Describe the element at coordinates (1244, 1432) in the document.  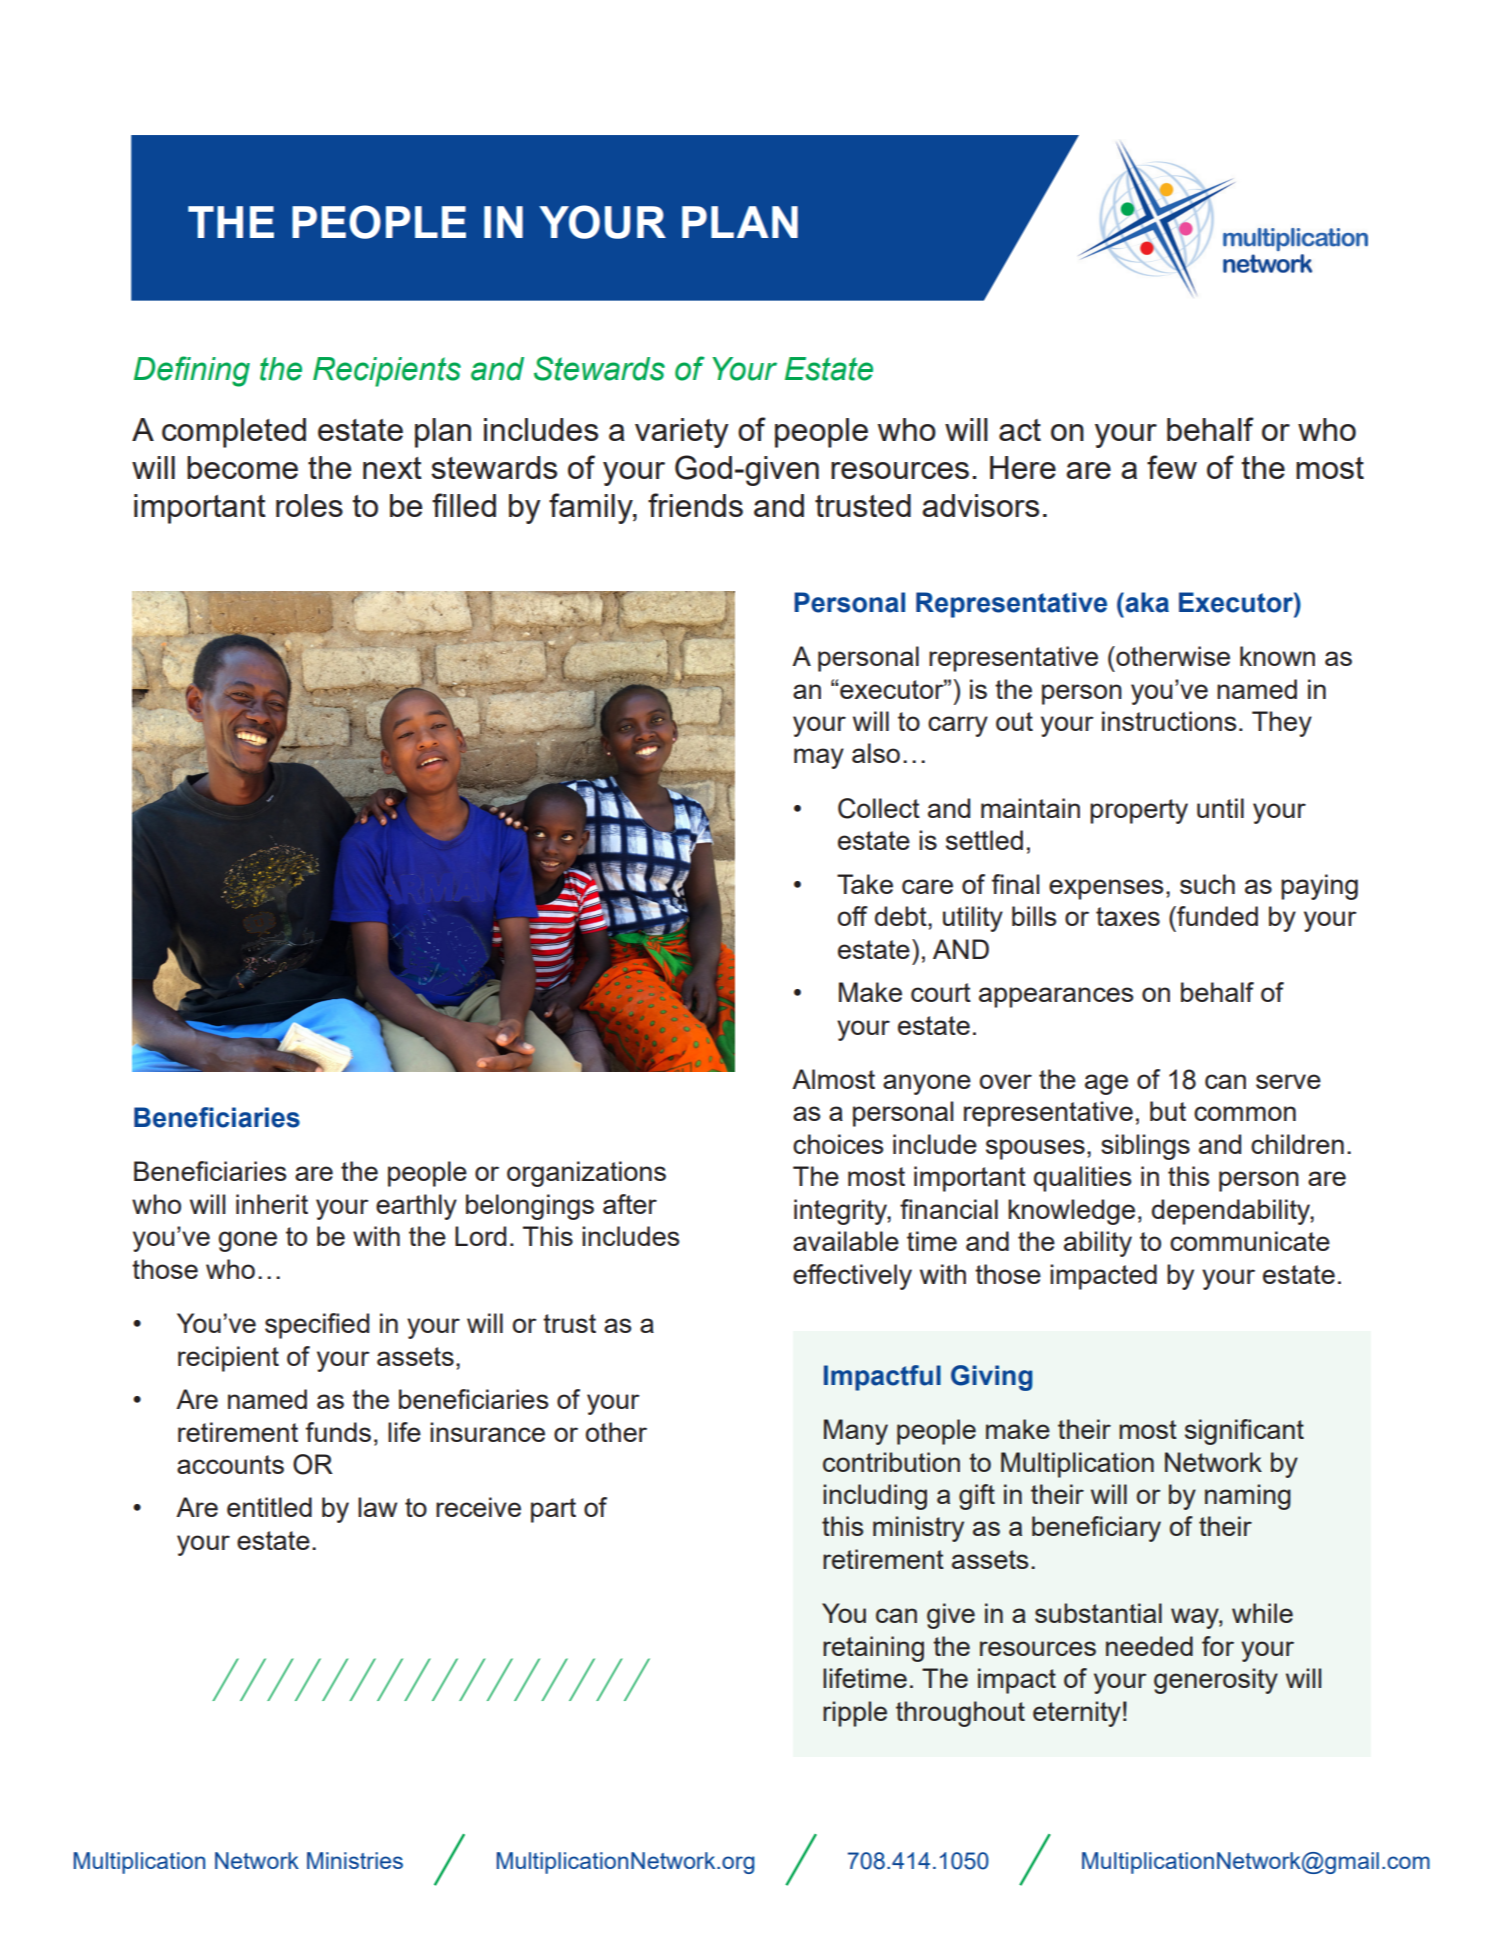
I see `significant` at that location.
